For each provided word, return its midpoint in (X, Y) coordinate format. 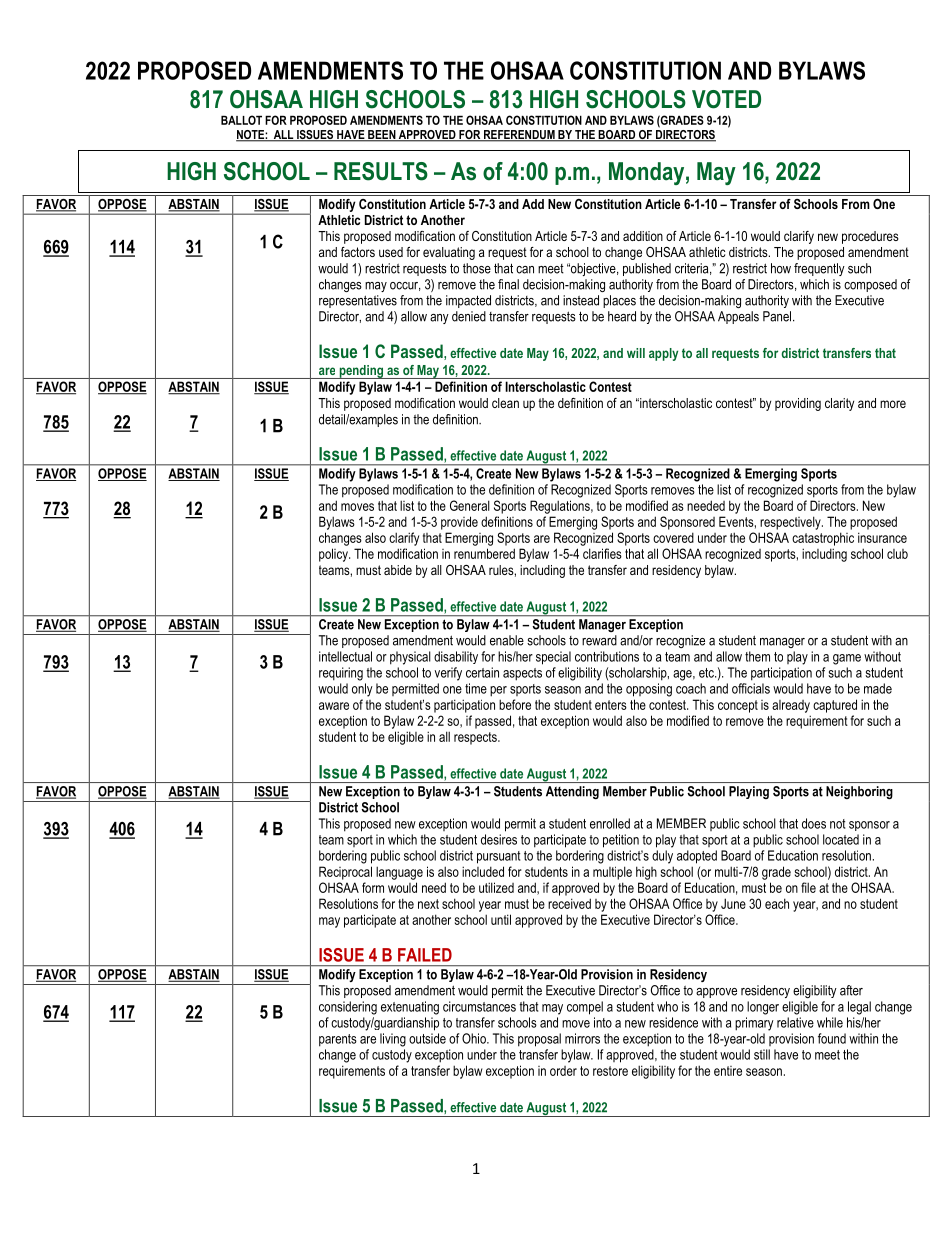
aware (334, 706)
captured (835, 706)
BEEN (381, 135)
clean (505, 403)
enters (611, 705)
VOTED (726, 99)
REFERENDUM (519, 136)
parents (338, 1040)
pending (361, 372)
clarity (839, 404)
